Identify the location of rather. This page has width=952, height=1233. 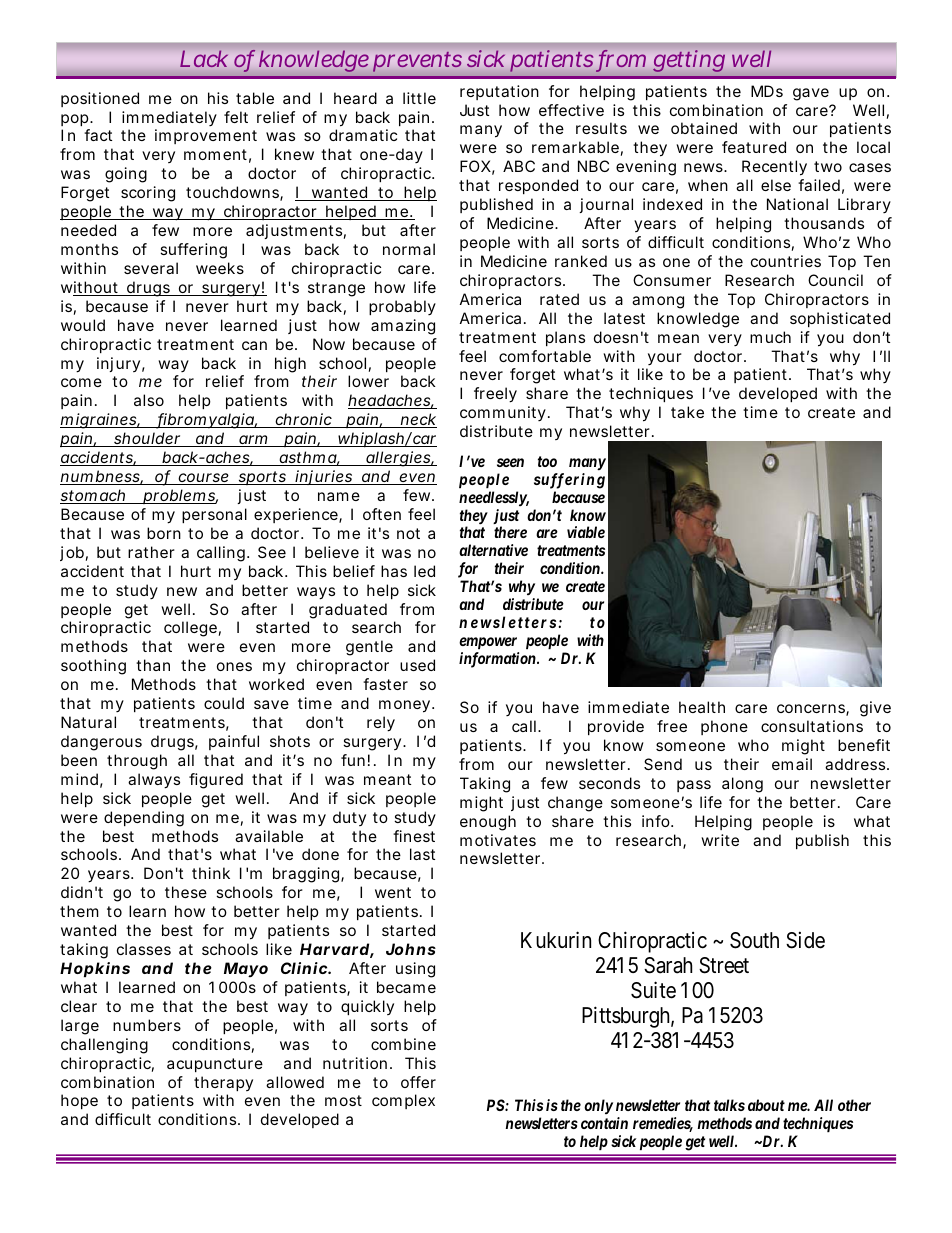
(151, 552).
